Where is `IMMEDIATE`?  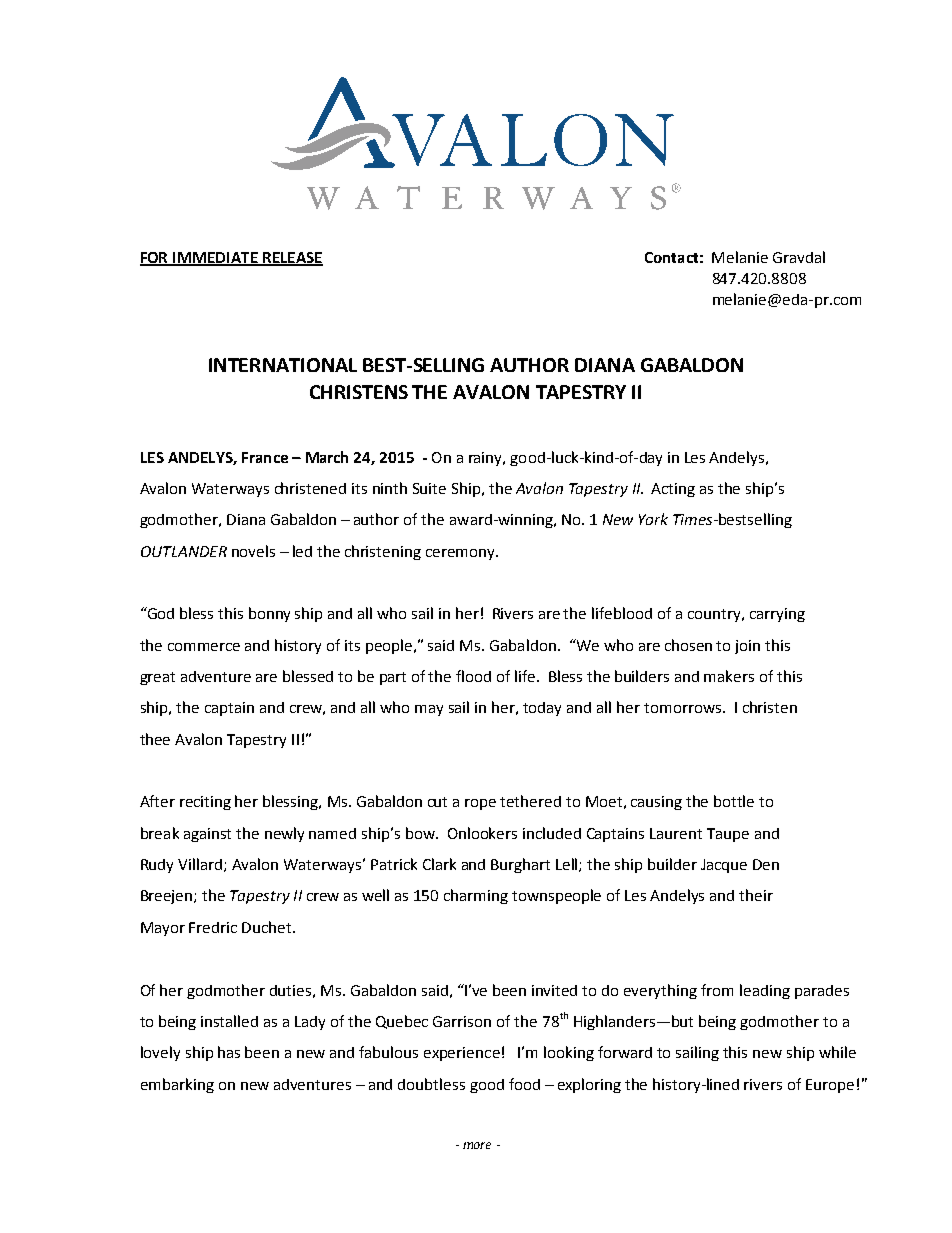
IMMEDIATE is located at coordinates (216, 259).
